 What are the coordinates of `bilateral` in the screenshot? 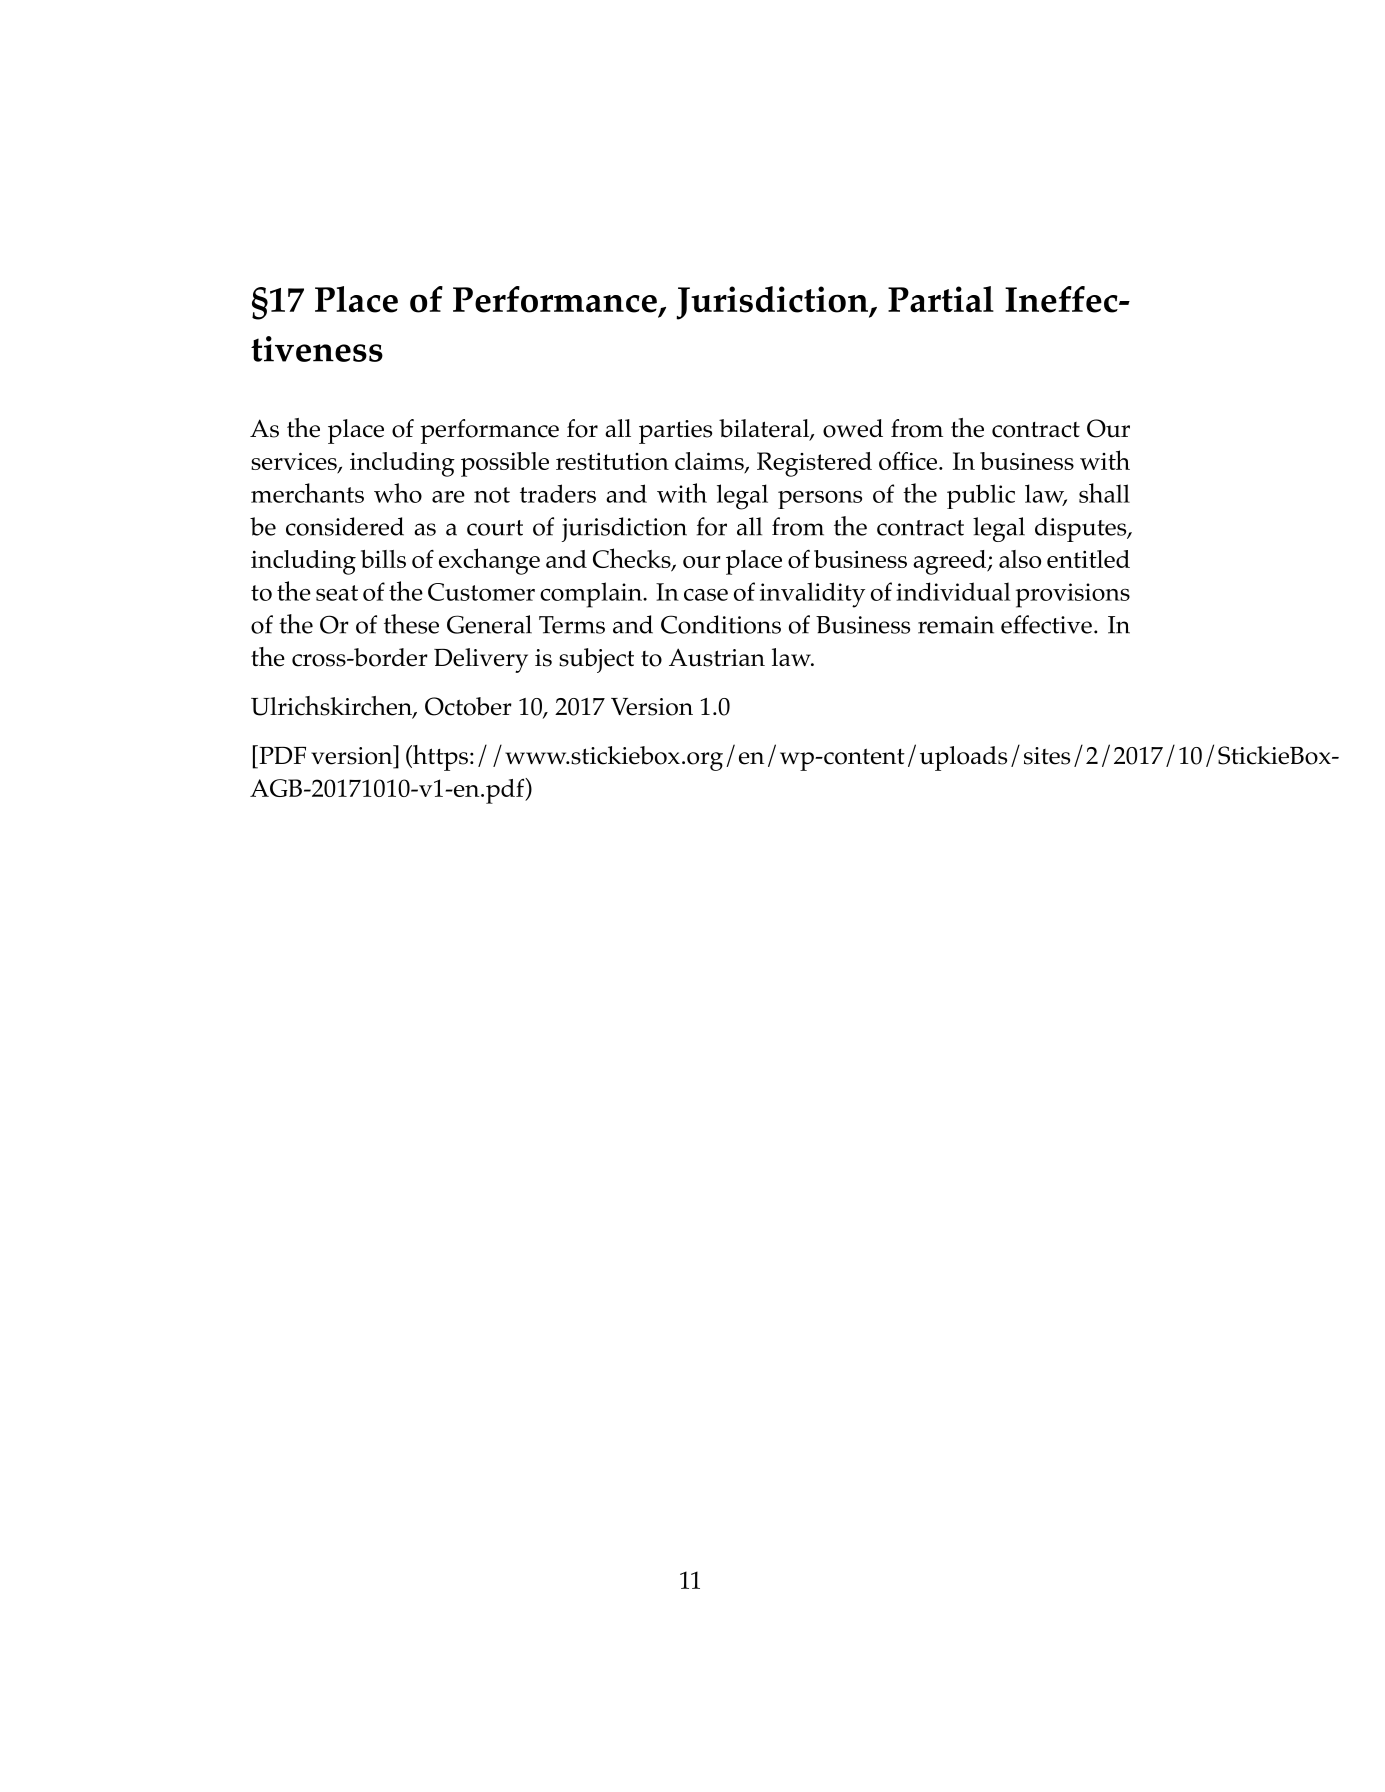 It's located at (765, 429).
